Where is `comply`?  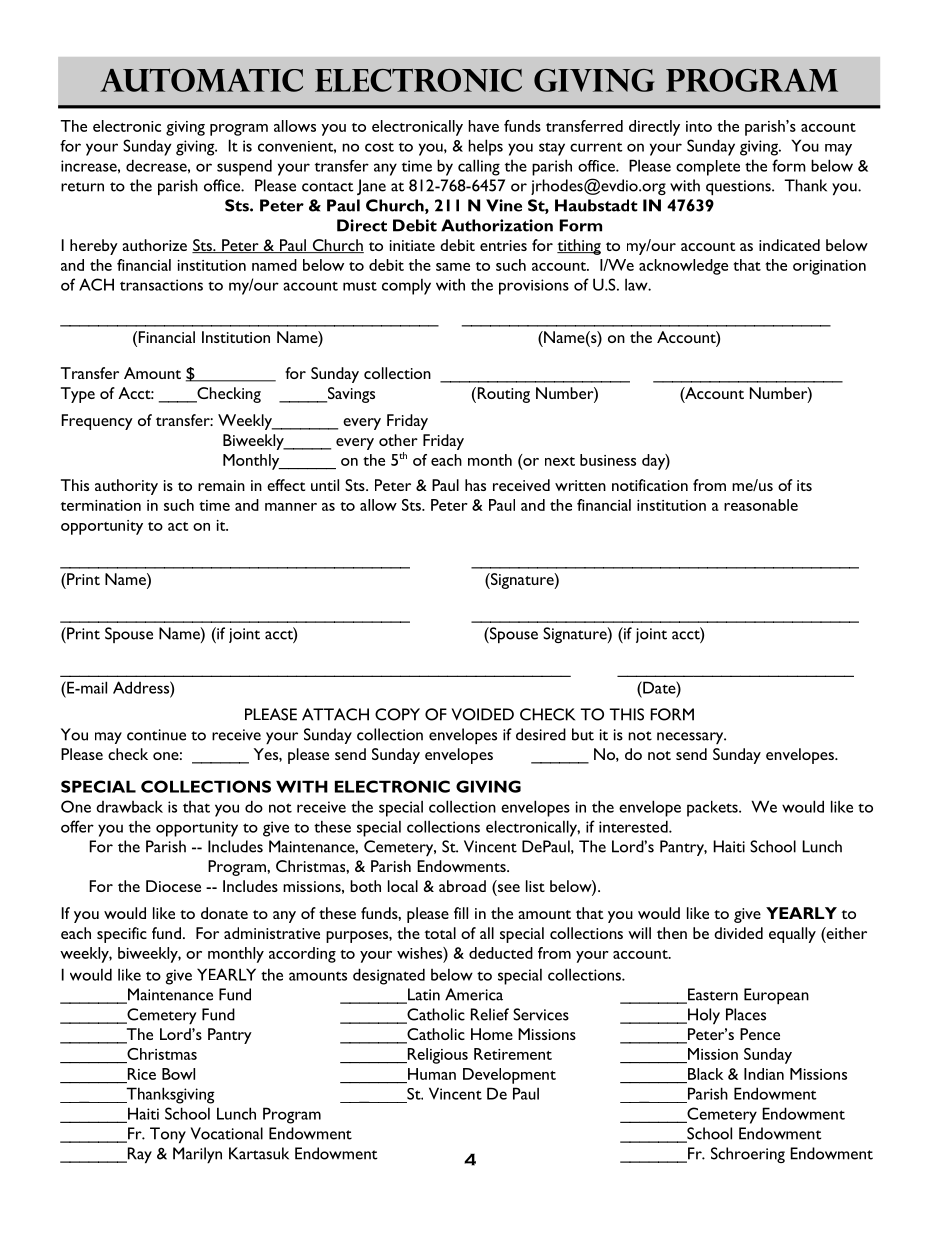
comply is located at coordinates (406, 286).
